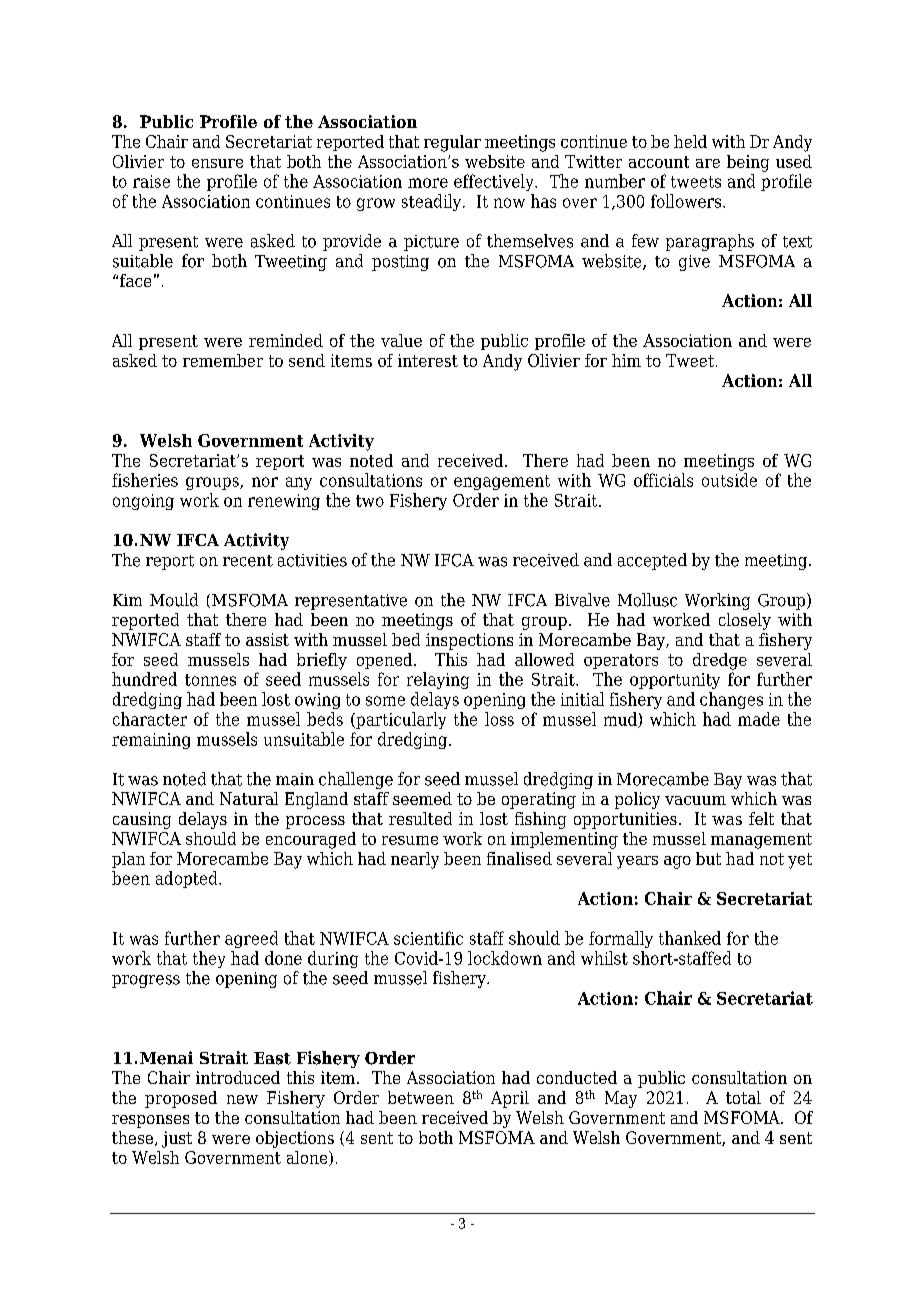  I want to click on tonnes, so click(210, 680).
